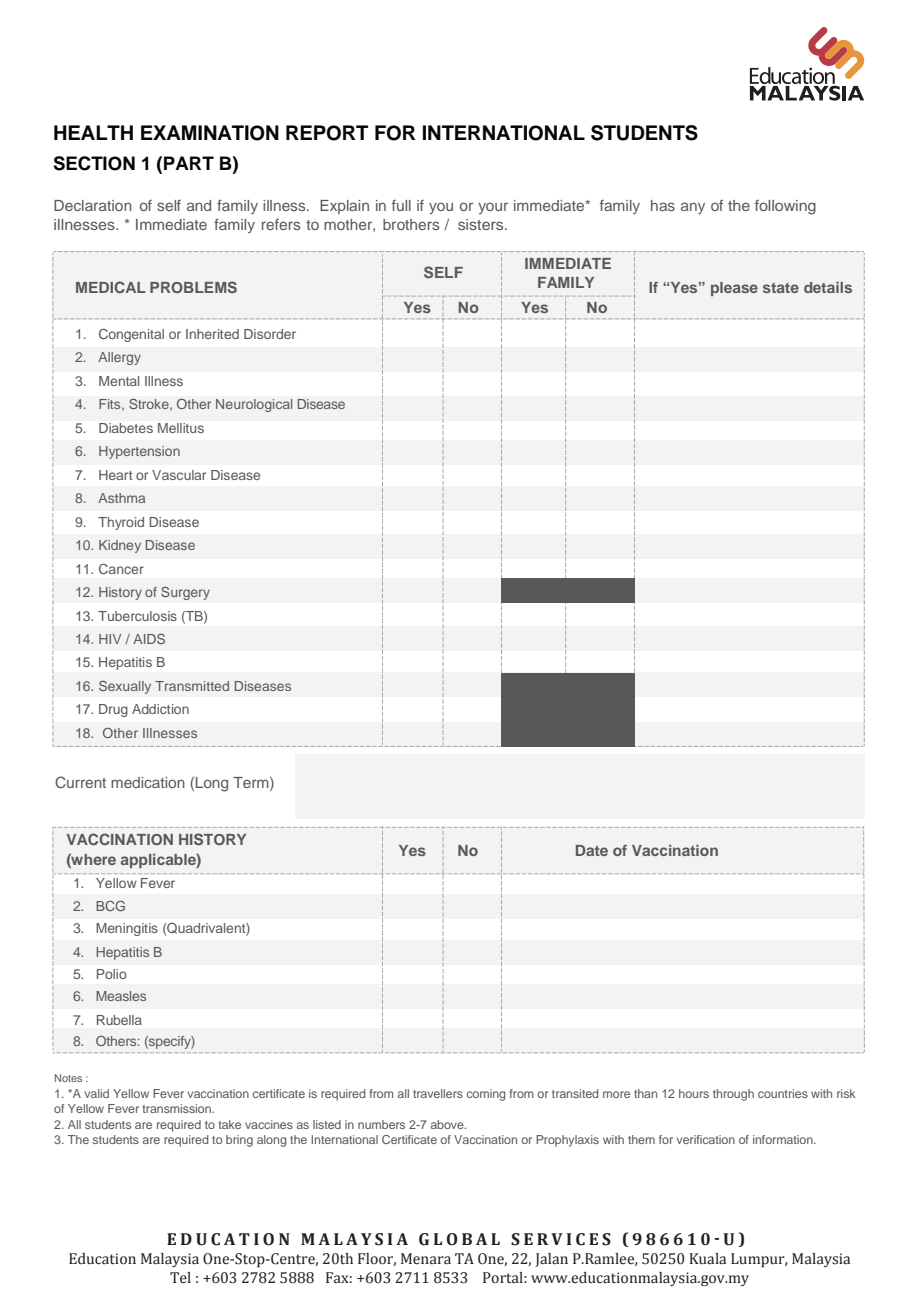  I want to click on GLOBAL, so click(459, 1239).
